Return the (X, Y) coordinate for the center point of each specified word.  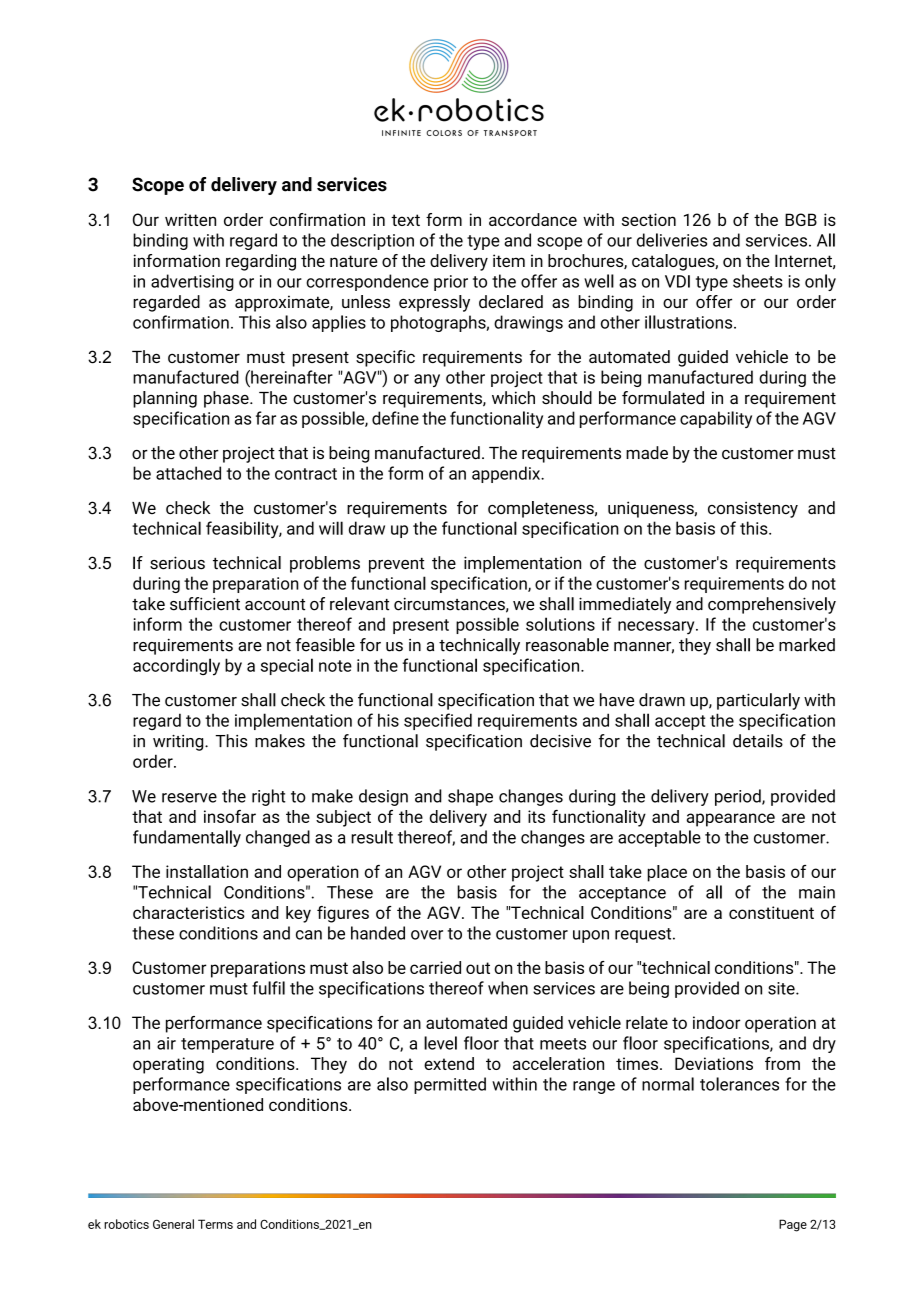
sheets (758, 281)
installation (207, 871)
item (509, 260)
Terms (215, 1224)
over (427, 935)
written (190, 219)
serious (177, 563)
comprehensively (772, 605)
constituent (771, 912)
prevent (397, 565)
